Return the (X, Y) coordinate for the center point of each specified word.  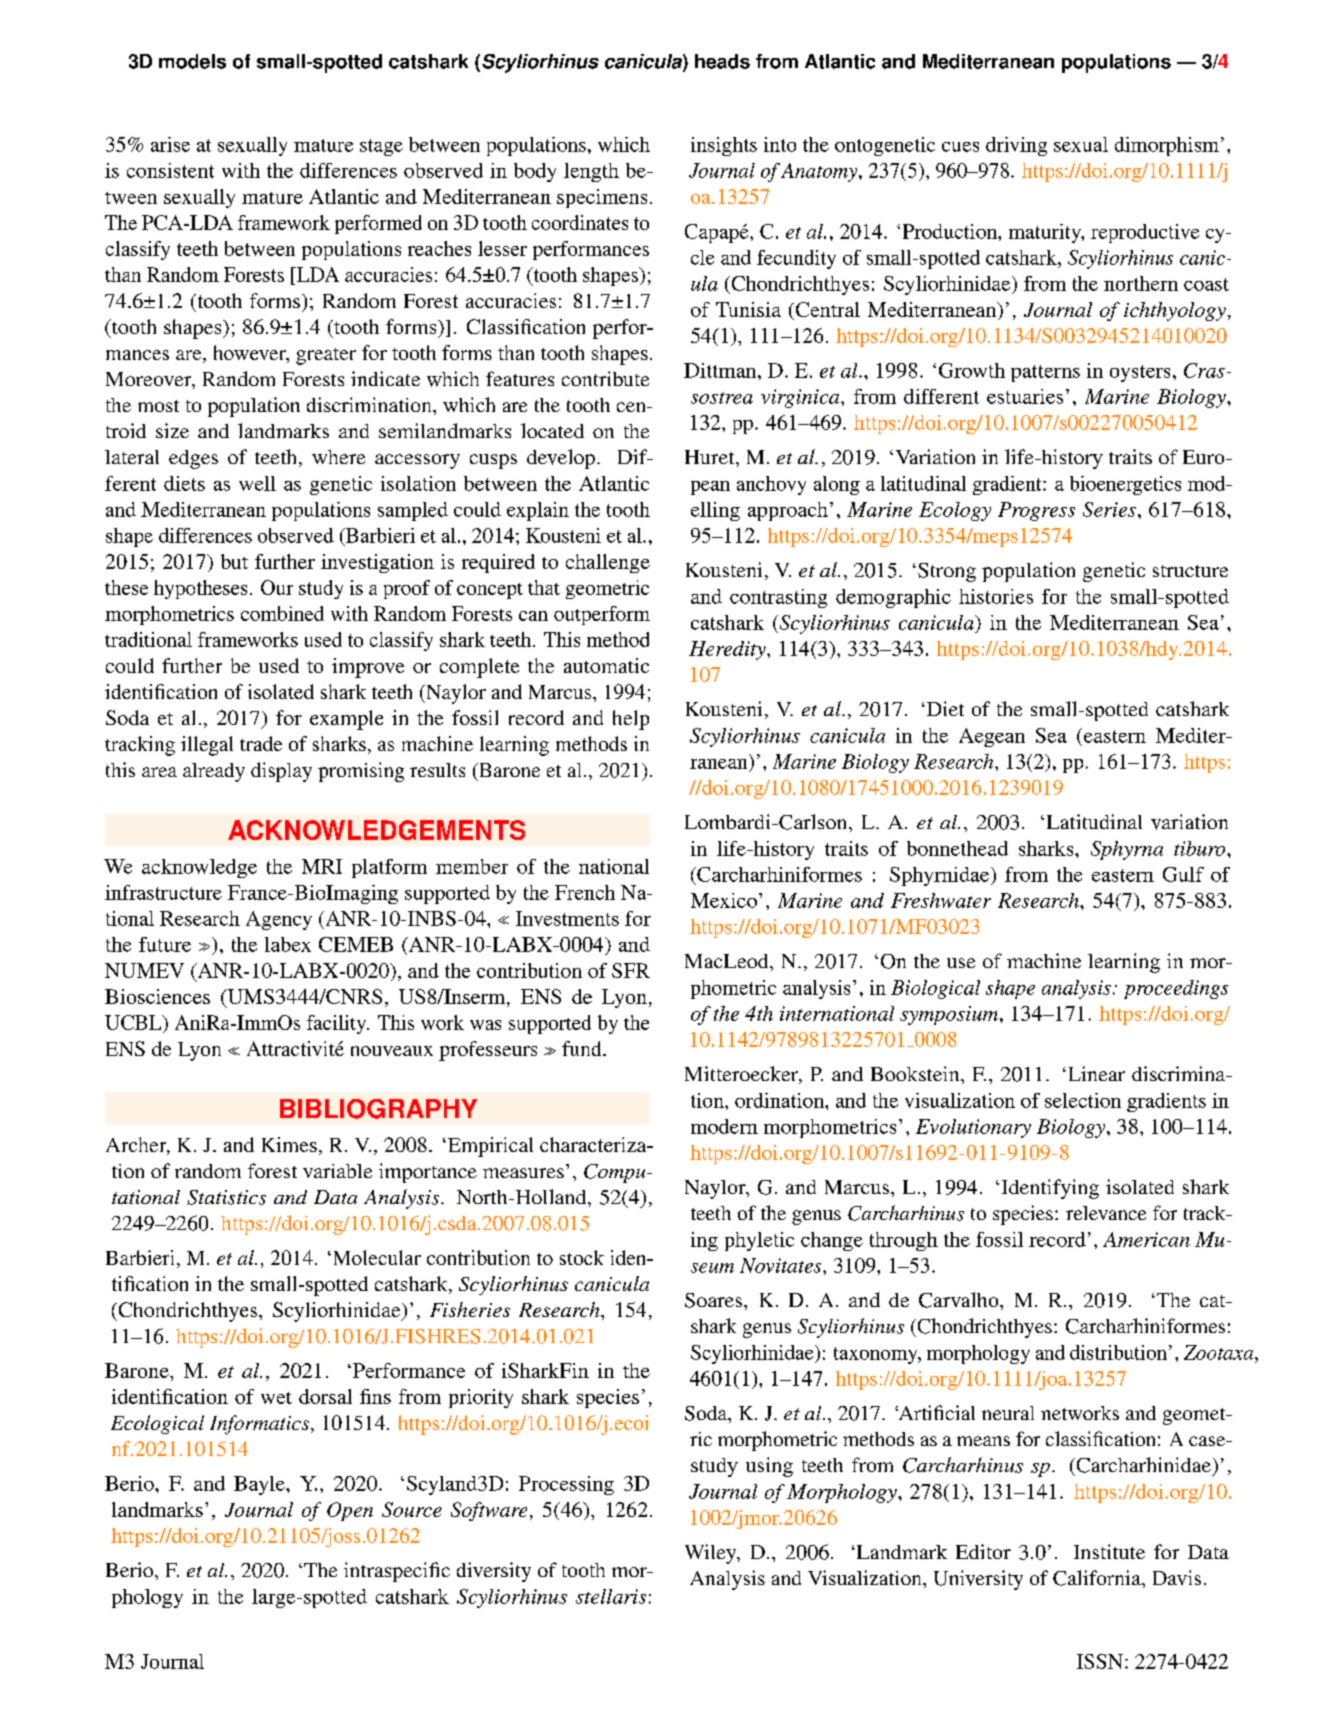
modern (724, 1126)
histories (996, 596)
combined (282, 613)
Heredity (728, 650)
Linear (1095, 1073)
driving (1016, 146)
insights (724, 146)
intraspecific (397, 1572)
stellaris (611, 1596)
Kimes (289, 1144)
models (192, 61)
